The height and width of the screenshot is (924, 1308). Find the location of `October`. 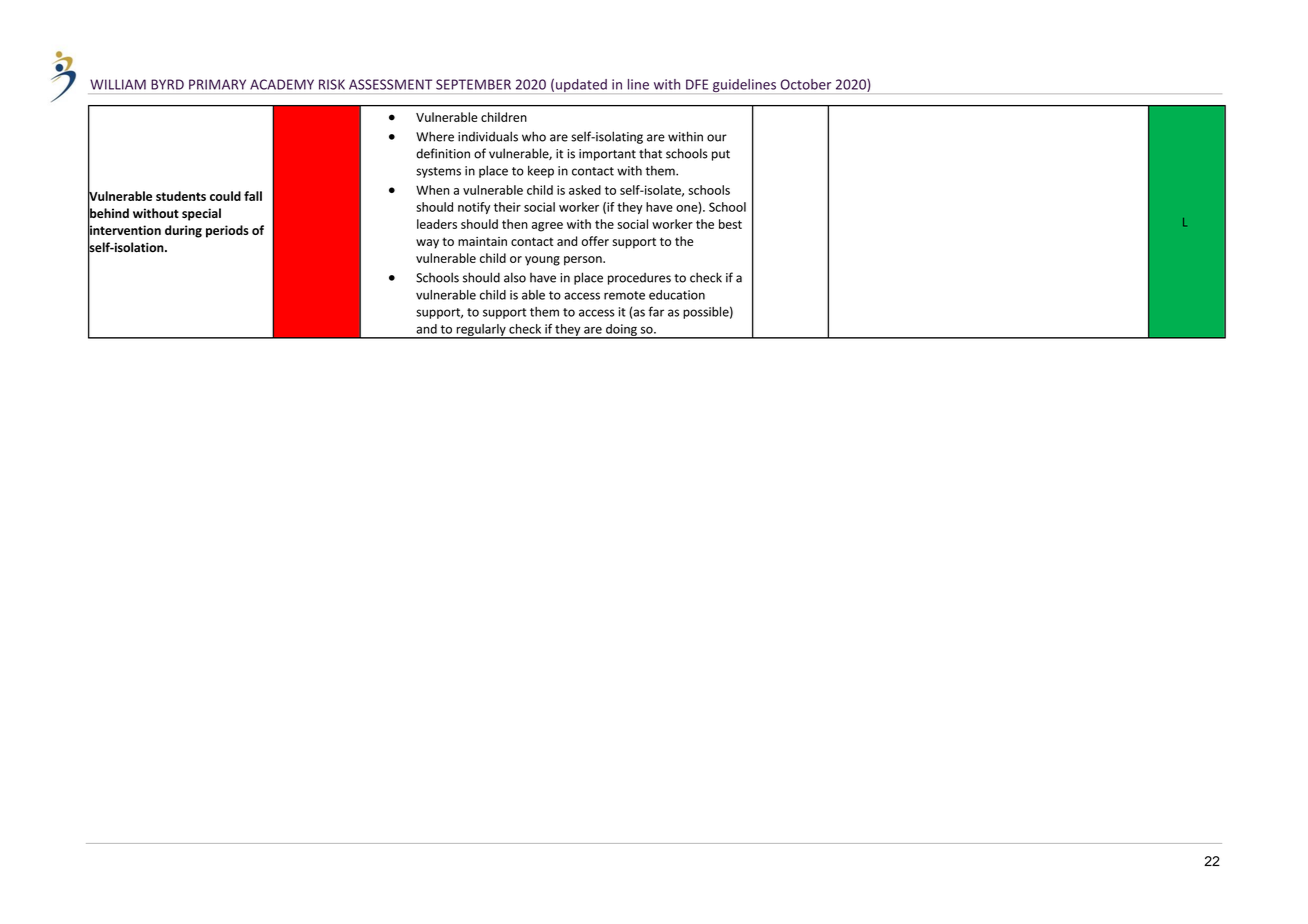

October is located at coordinates (806, 84).
